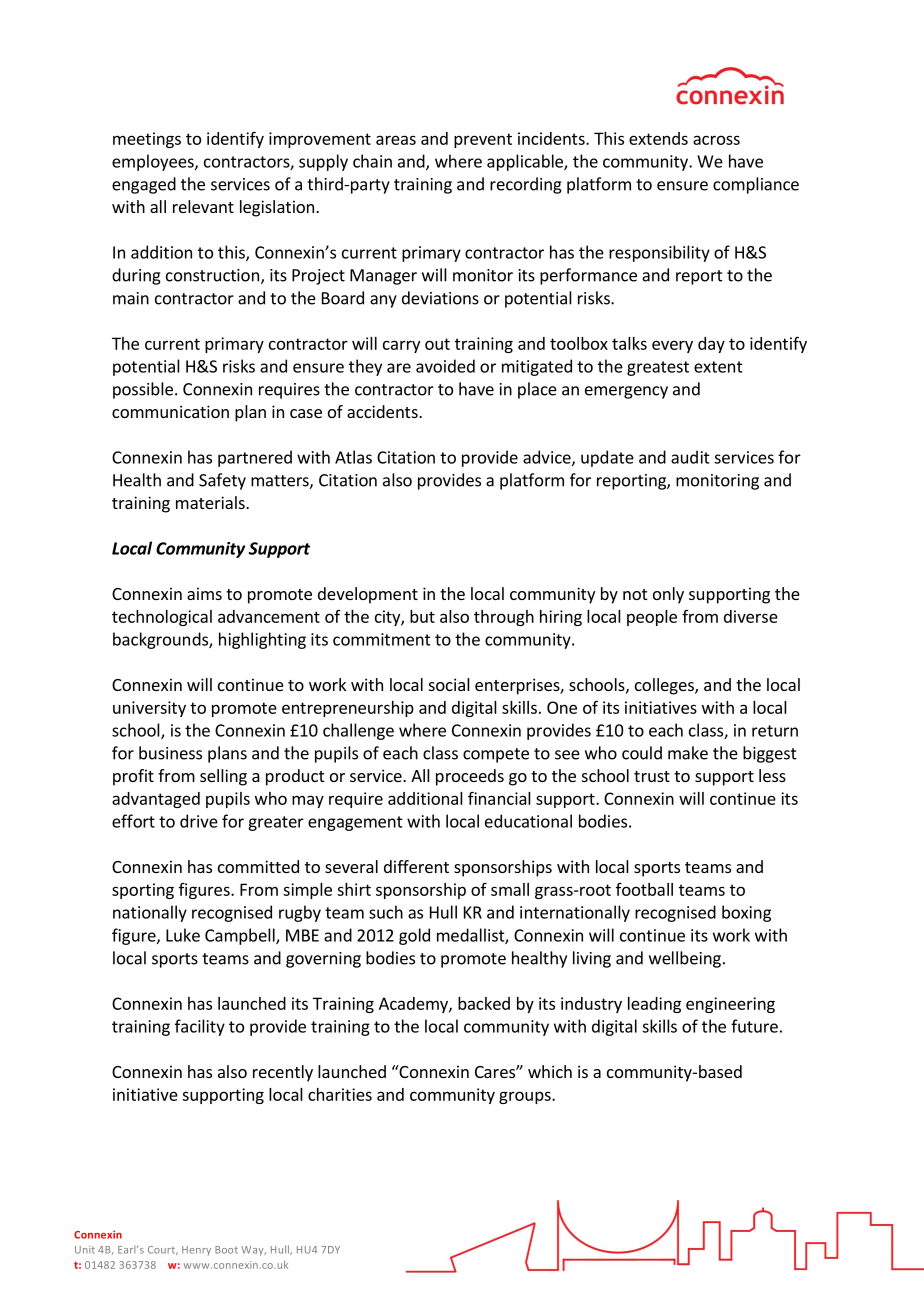 This document has width=924, height=1308. Describe the element at coordinates (526, 1097) in the document. I see `groups` at that location.
